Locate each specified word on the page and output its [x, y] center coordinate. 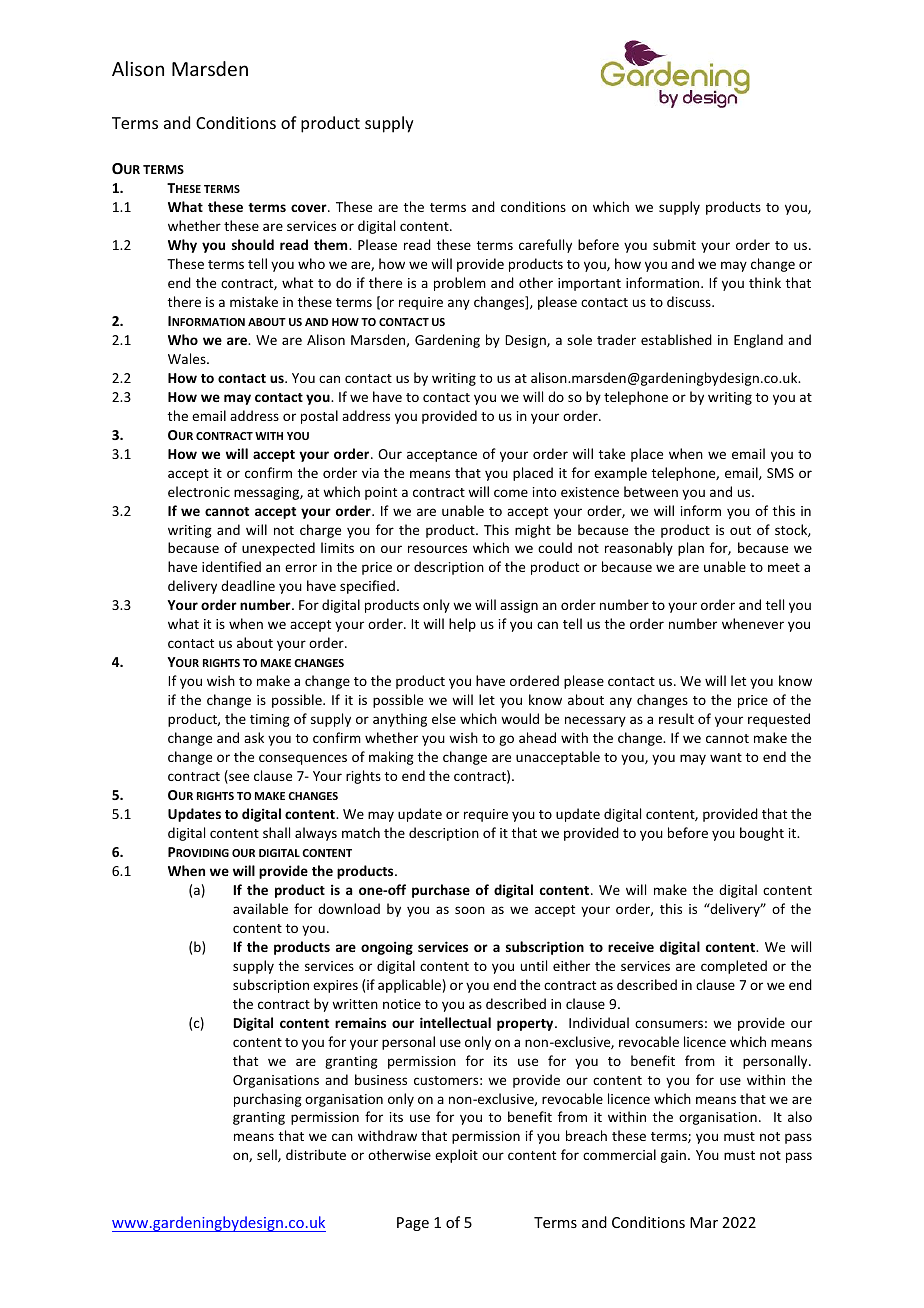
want [726, 757]
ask [254, 737]
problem [460, 284]
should [253, 244]
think [765, 282]
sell [268, 1155]
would [520, 718]
